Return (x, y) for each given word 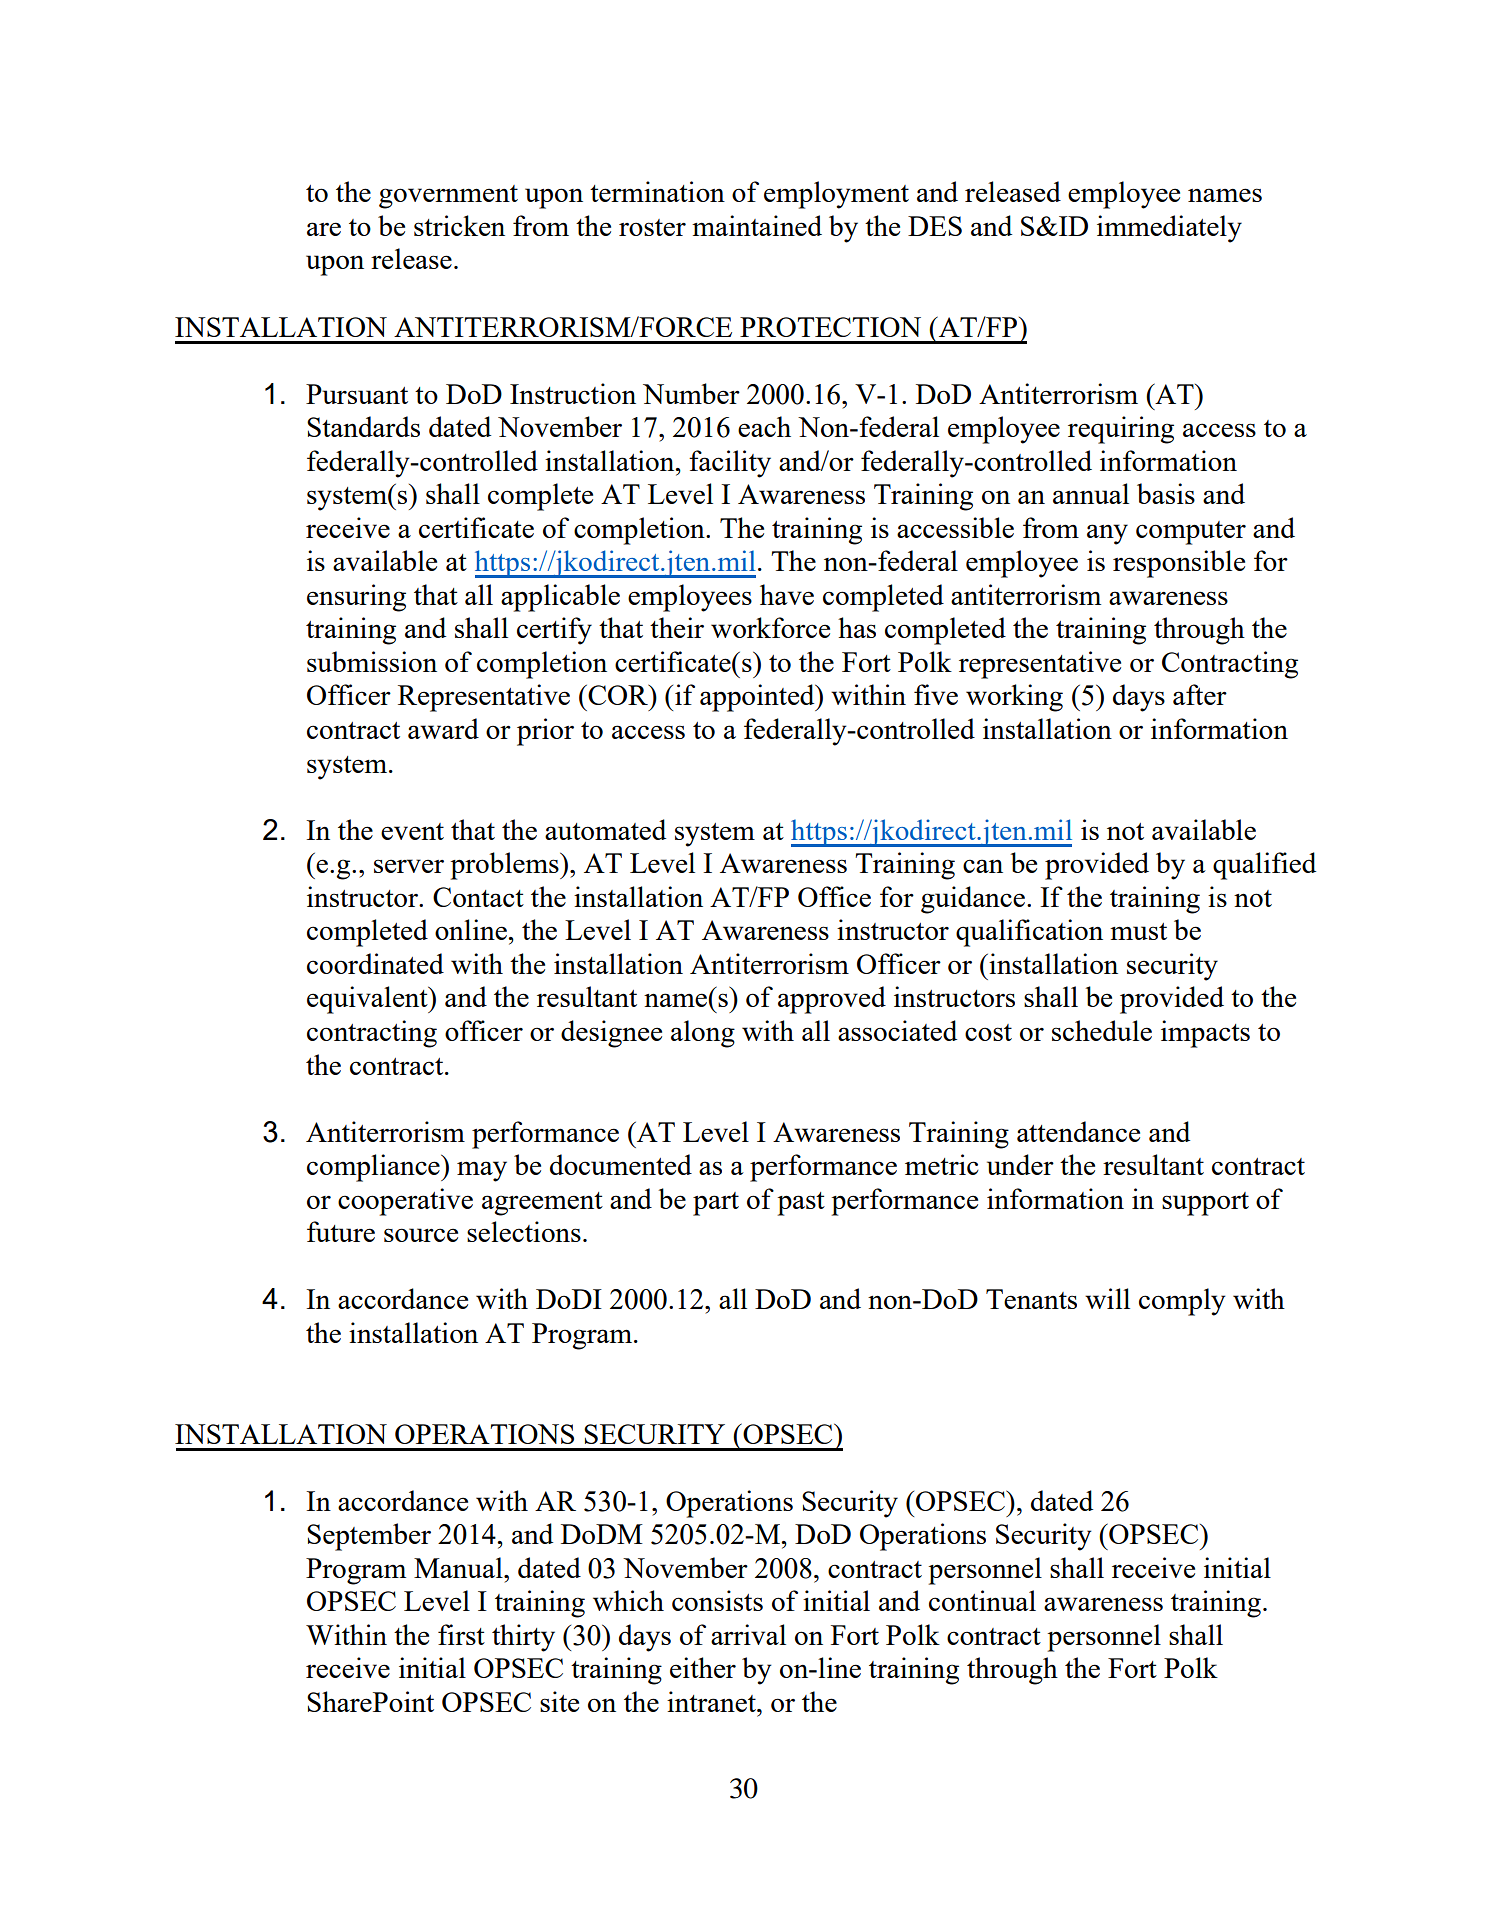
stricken (459, 225)
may (482, 1171)
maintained (757, 225)
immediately (1169, 229)
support (1205, 1204)
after (1200, 694)
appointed (758, 698)
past (801, 1204)
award (443, 728)
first (461, 1634)
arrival (748, 1634)
